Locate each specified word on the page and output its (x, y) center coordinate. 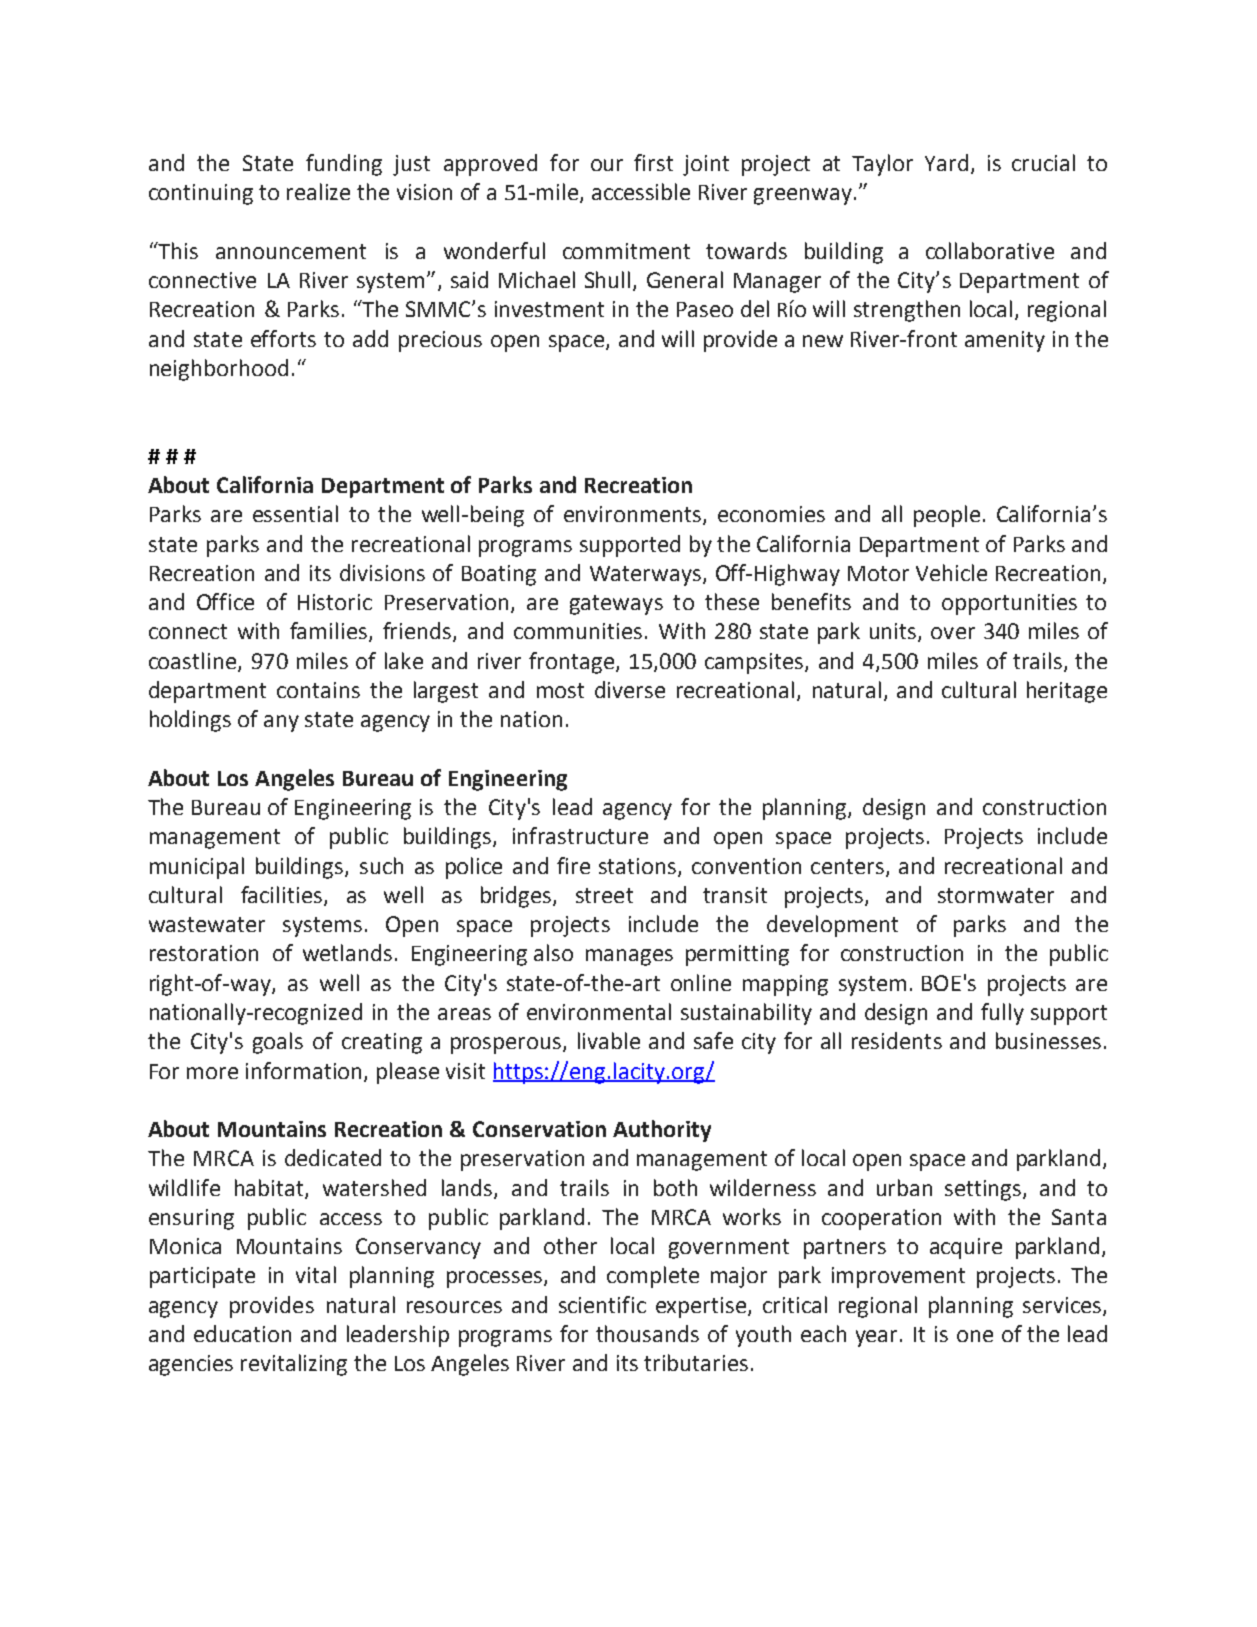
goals (278, 1043)
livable (609, 1040)
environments (632, 514)
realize (318, 191)
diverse (630, 689)
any (281, 723)
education (242, 1333)
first (653, 162)
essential (295, 513)
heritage (1067, 692)
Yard (946, 162)
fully (1002, 1014)
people (947, 516)
